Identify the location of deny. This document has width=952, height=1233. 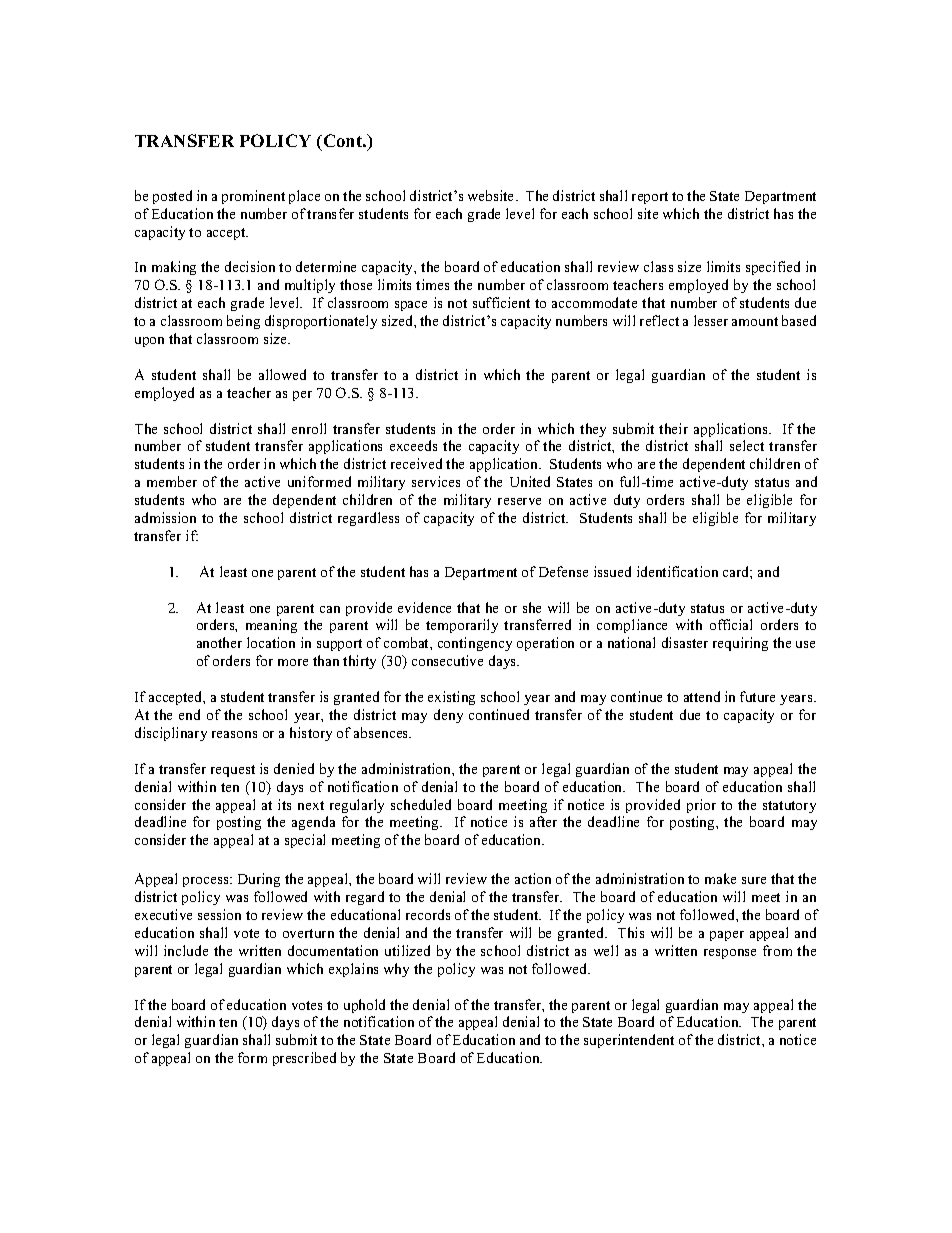
(448, 716).
